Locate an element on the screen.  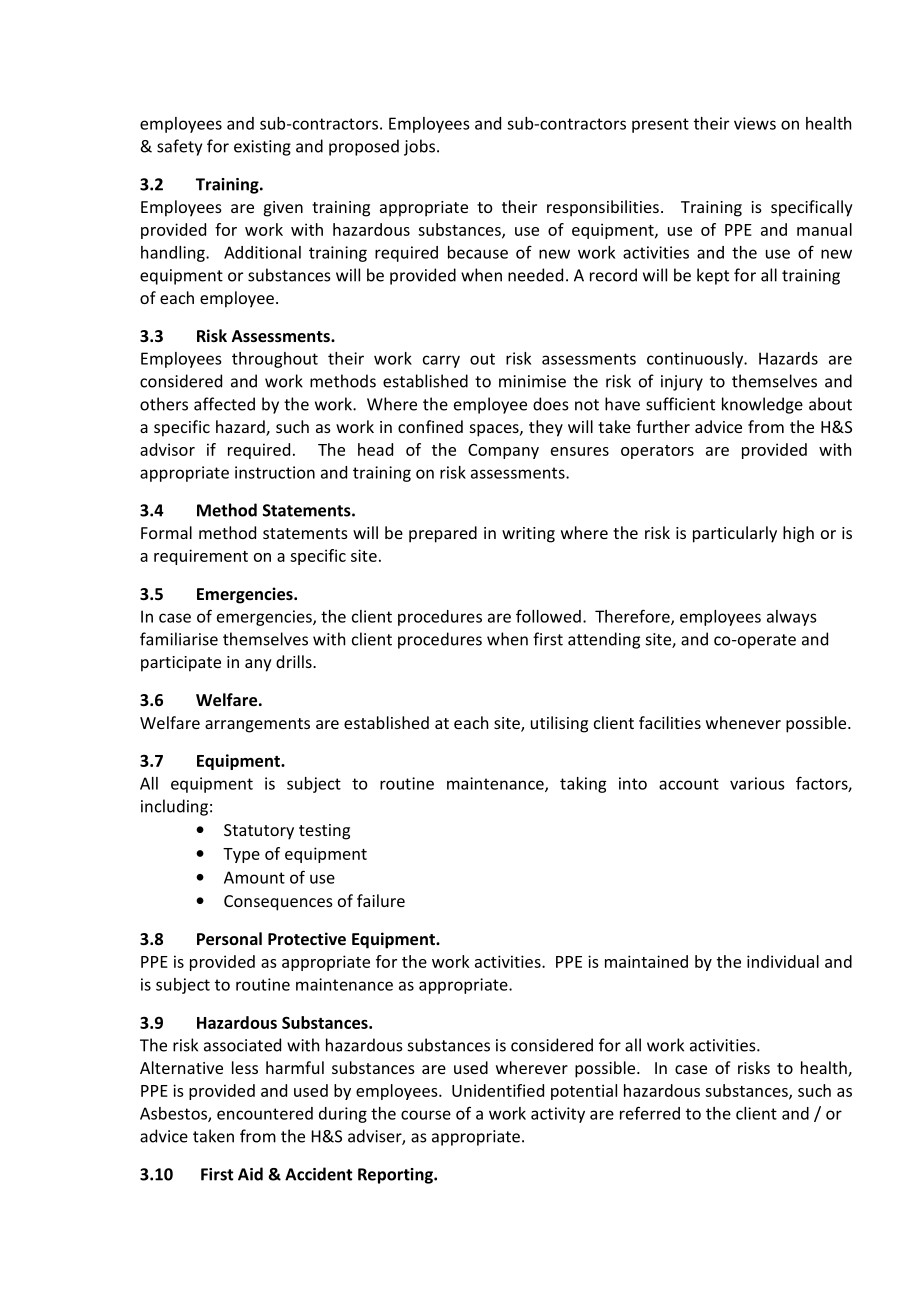
existing is located at coordinates (262, 148).
